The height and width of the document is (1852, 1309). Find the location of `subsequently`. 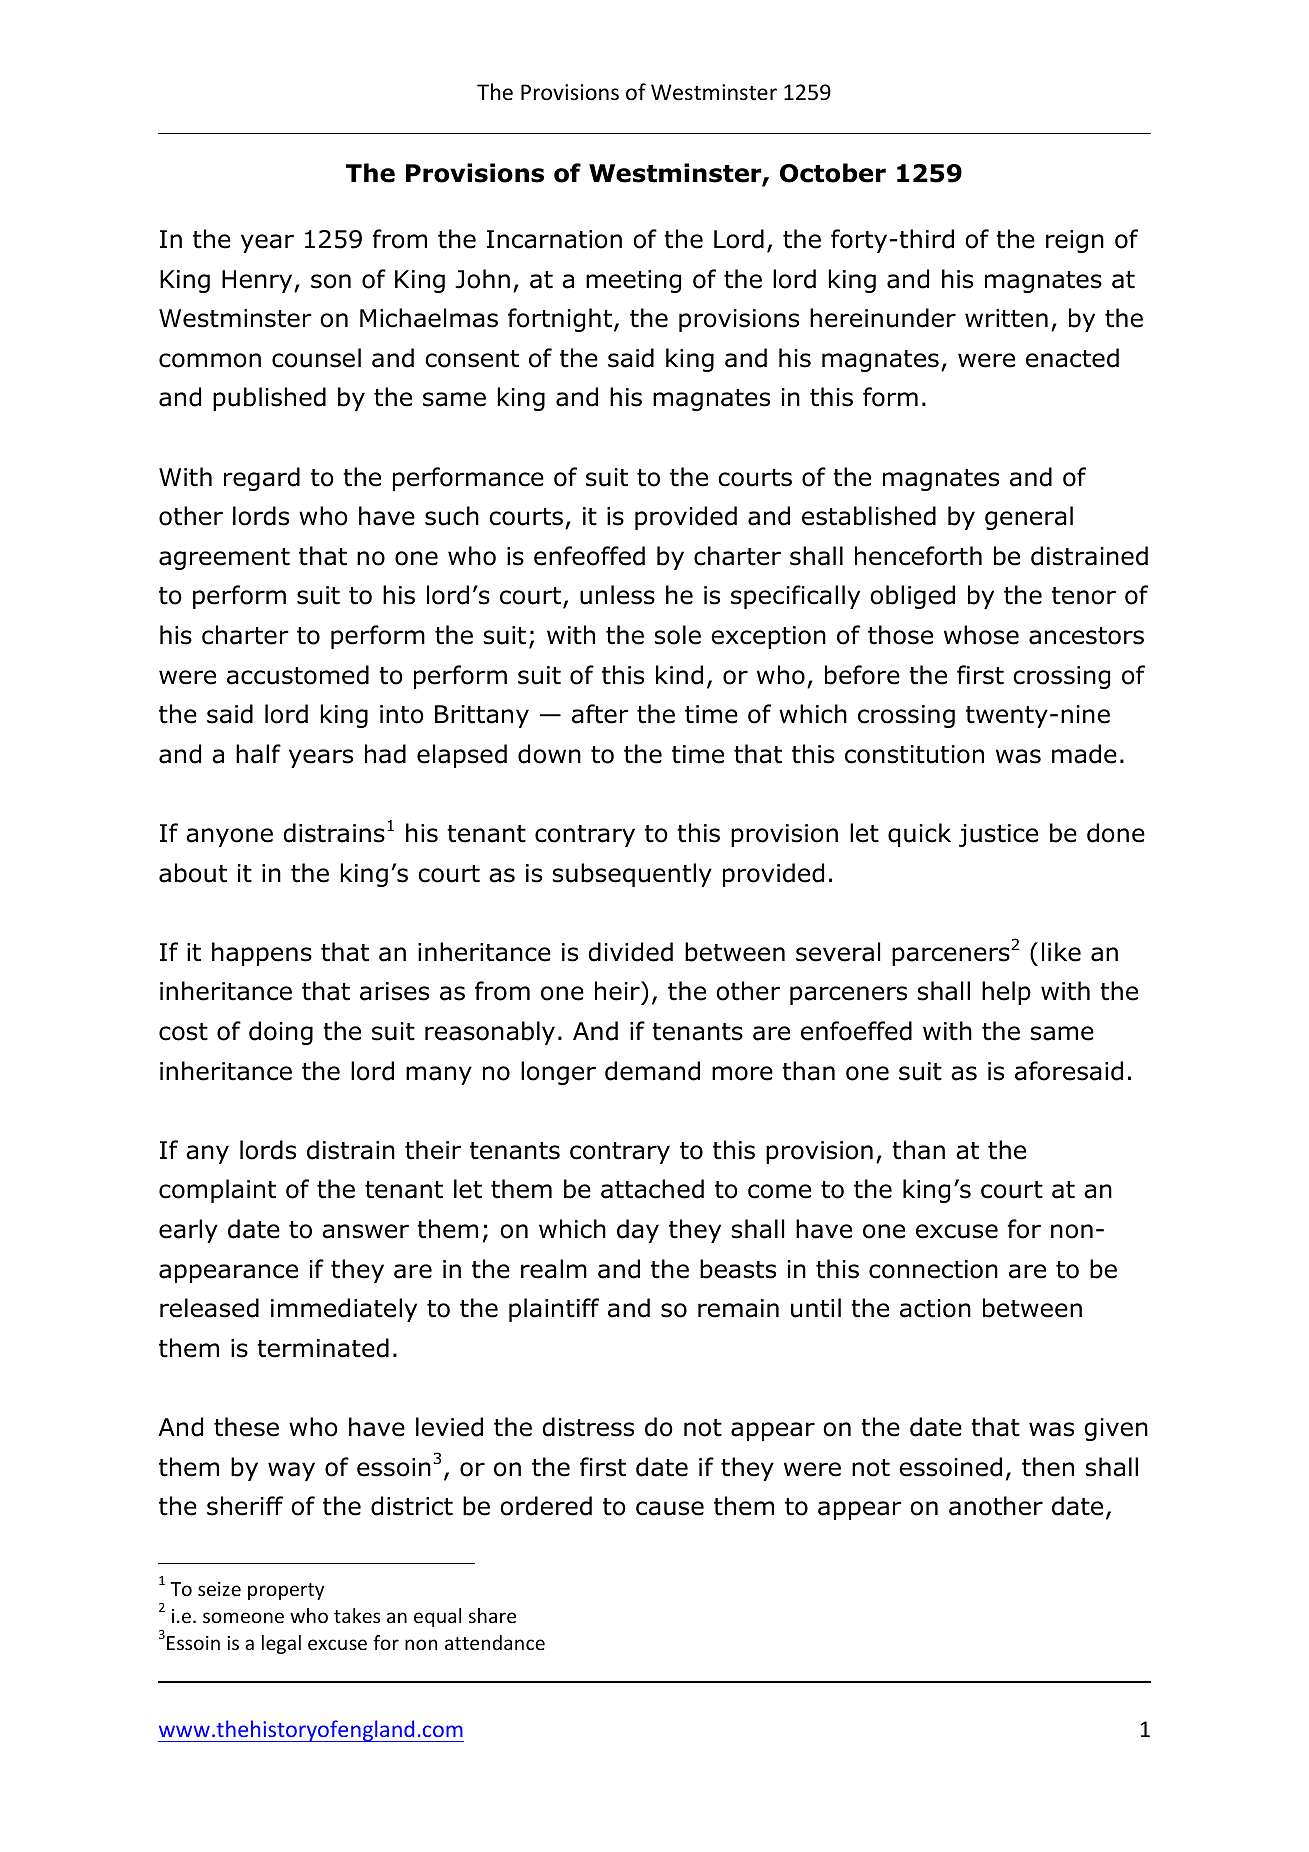

subsequently is located at coordinates (632, 875).
